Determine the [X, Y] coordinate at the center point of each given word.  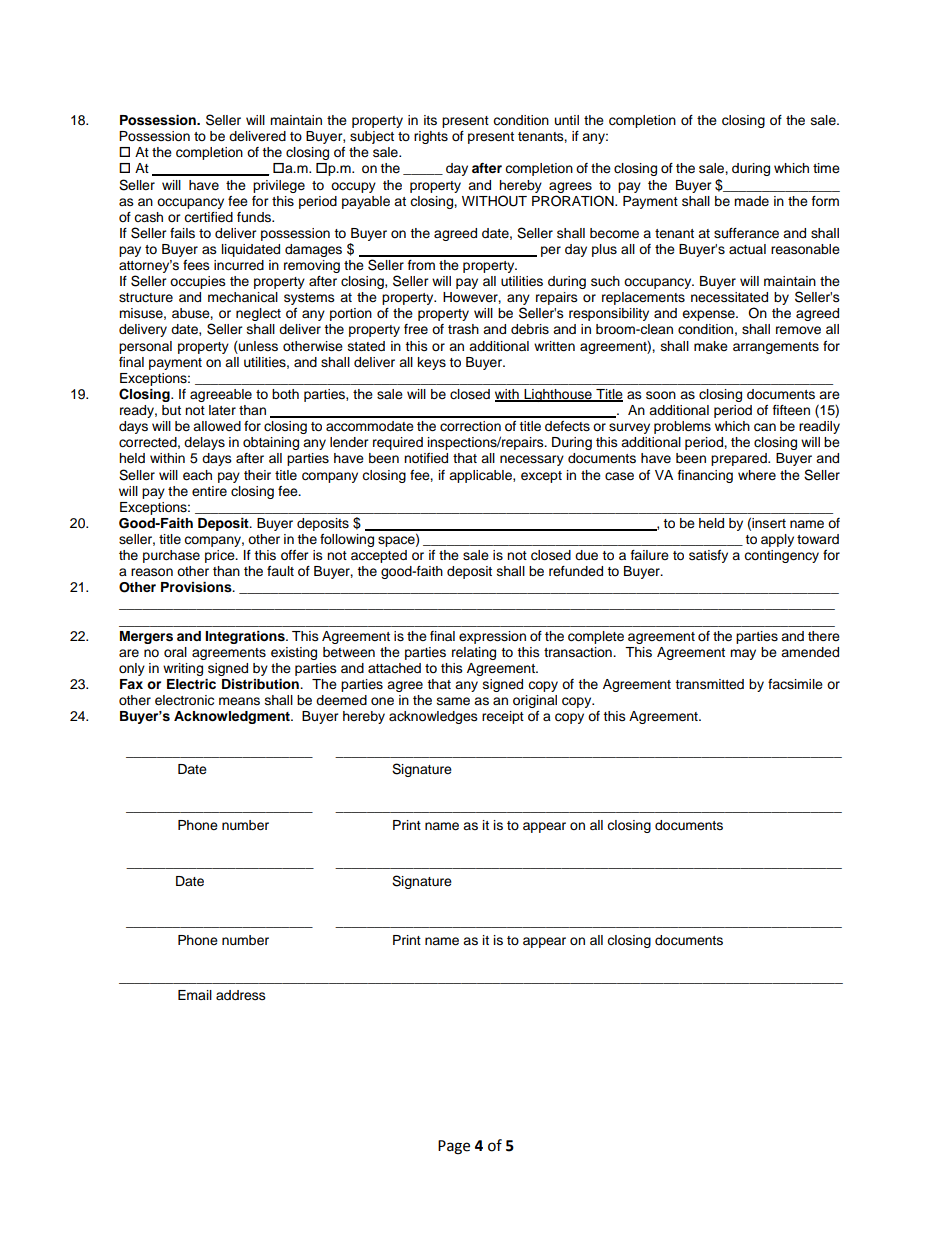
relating [474, 653]
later [222, 410]
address [241, 995]
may [743, 654]
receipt [503, 717]
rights [431, 137]
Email [195, 995]
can [765, 427]
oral [175, 652]
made [751, 201]
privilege [279, 186]
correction [470, 426]
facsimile [795, 684]
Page [454, 1147]
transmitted [709, 684]
